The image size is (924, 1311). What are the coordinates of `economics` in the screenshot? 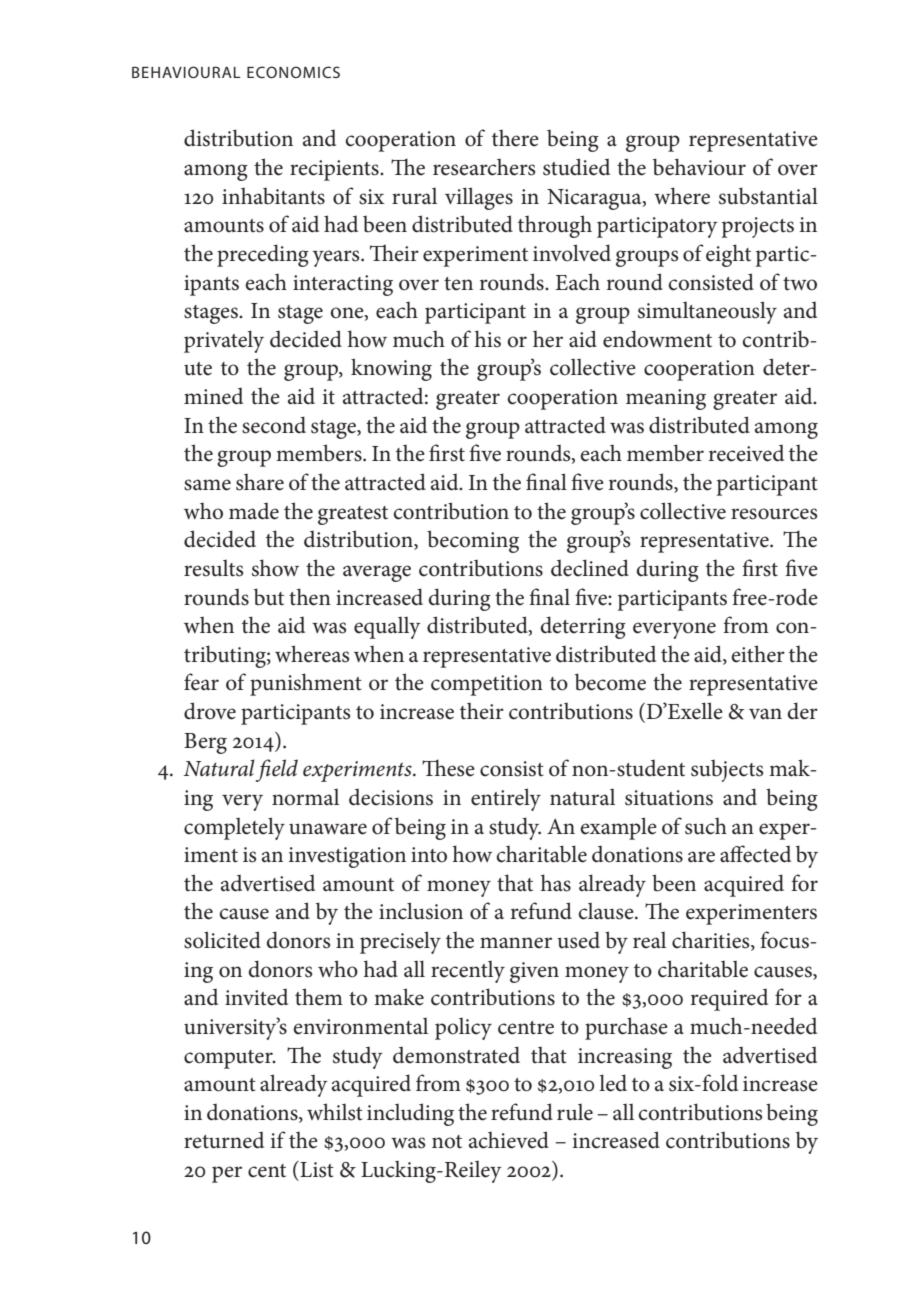 It's located at (293, 72).
